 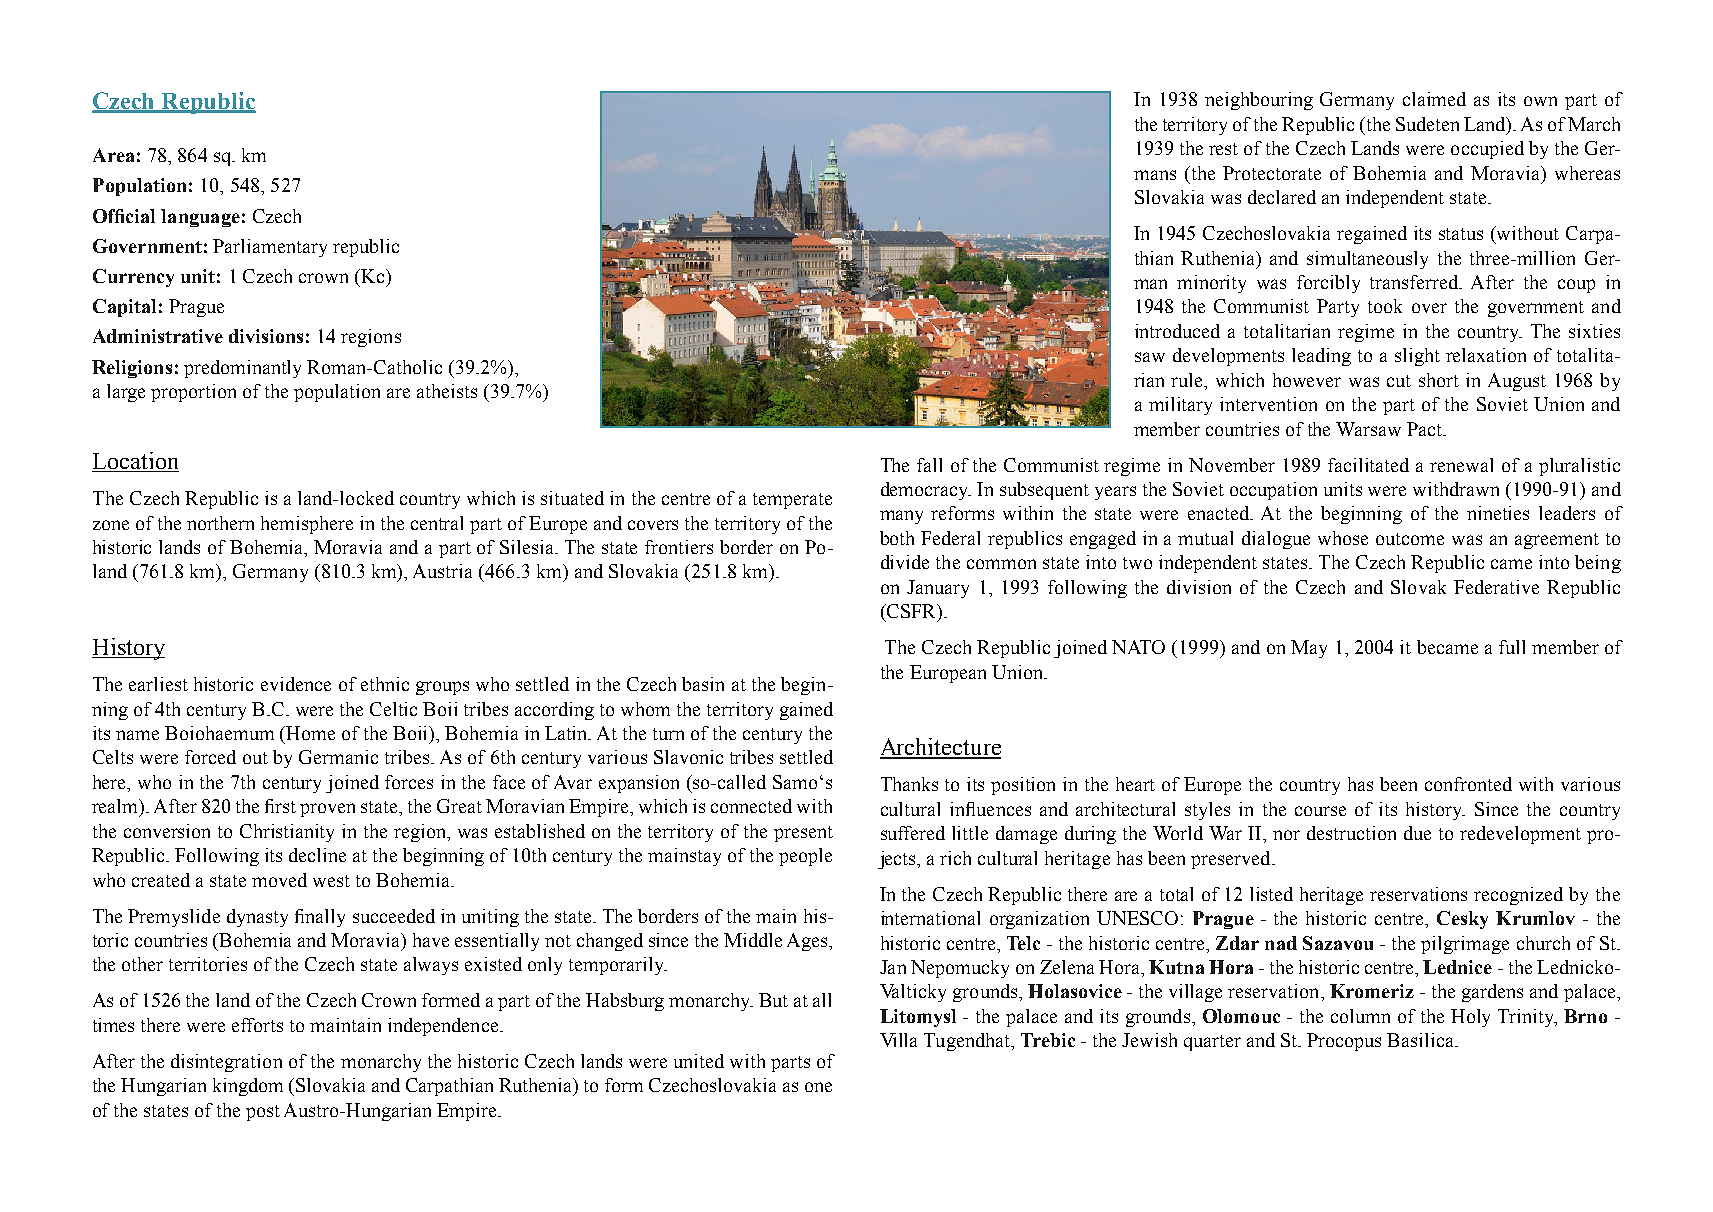 I want to click on disintegration, so click(x=226, y=1063).
